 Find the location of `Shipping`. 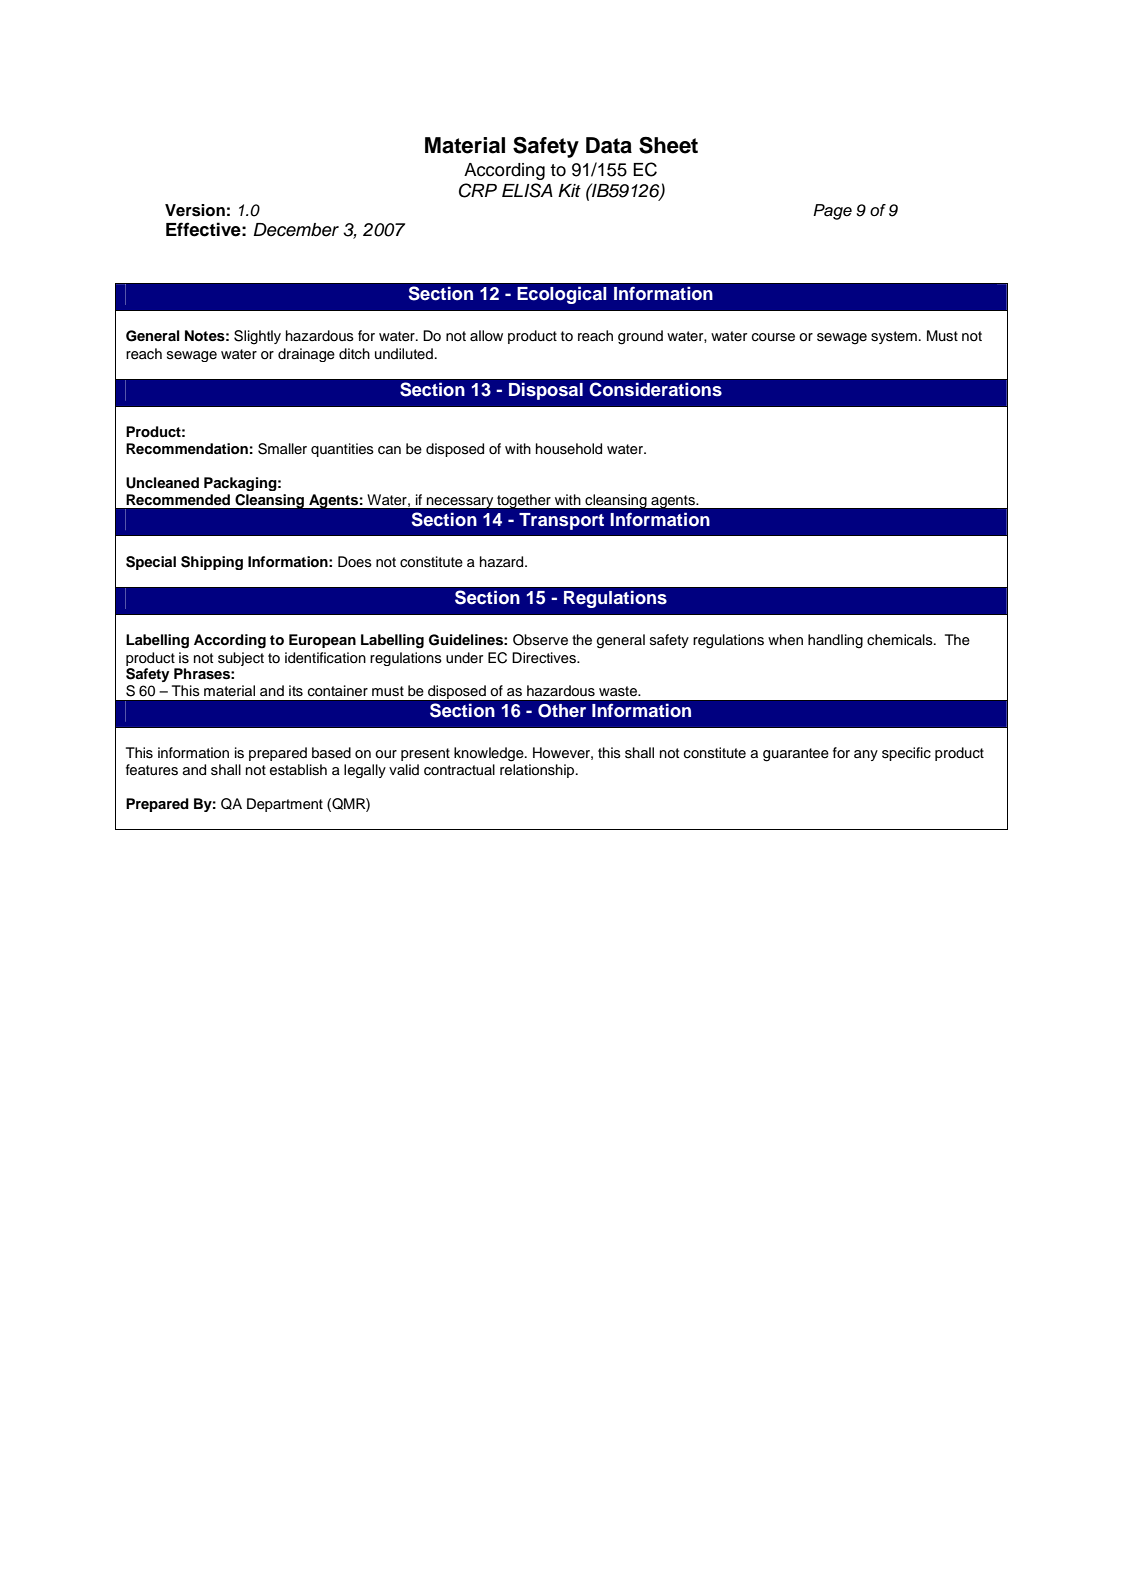

Shipping is located at coordinates (212, 563).
